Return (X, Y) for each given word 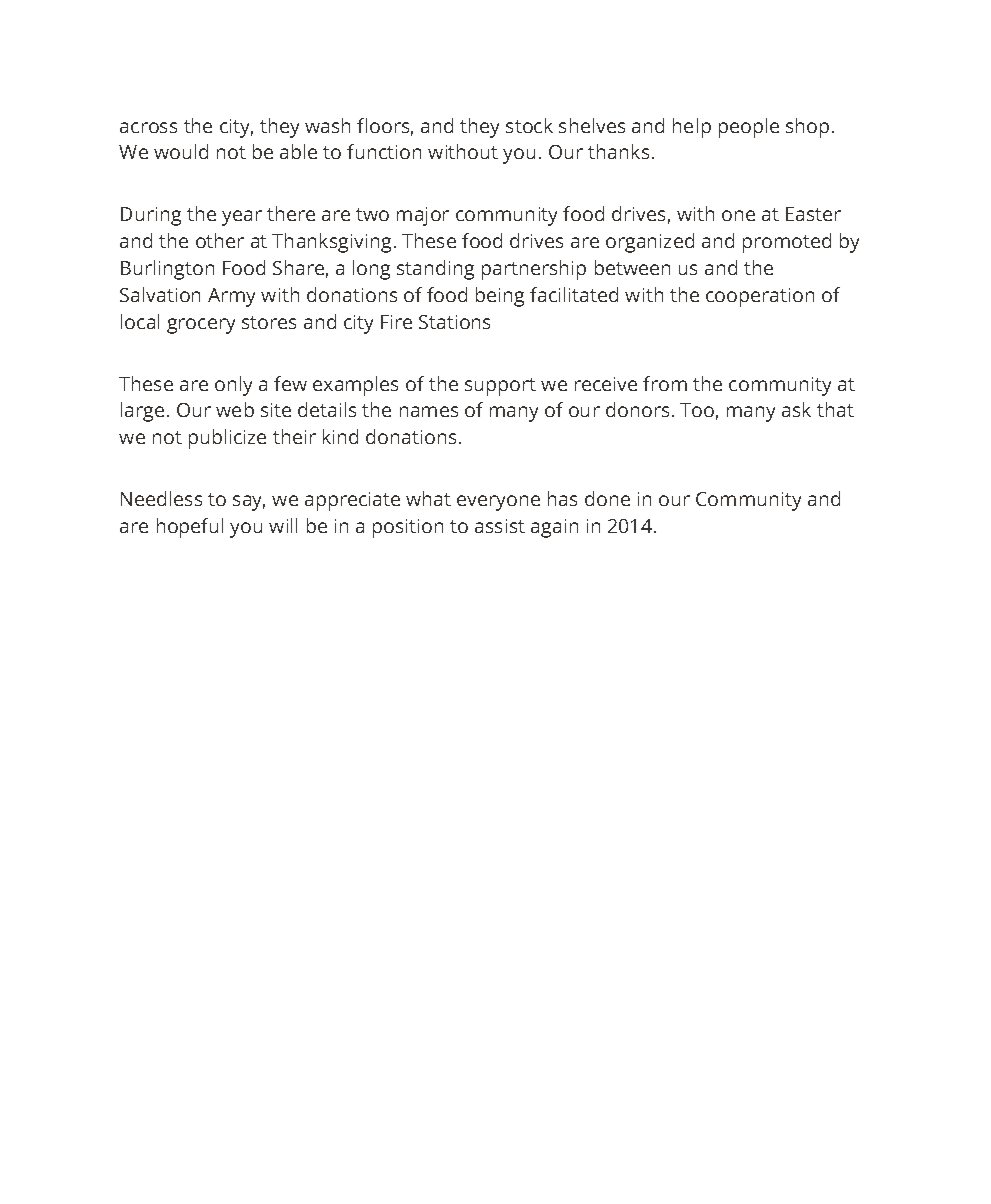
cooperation (760, 297)
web (235, 409)
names (429, 411)
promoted (787, 243)
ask (796, 409)
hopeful (190, 528)
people (749, 128)
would (181, 151)
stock (529, 125)
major (423, 216)
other (220, 240)
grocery (201, 326)
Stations (454, 322)
